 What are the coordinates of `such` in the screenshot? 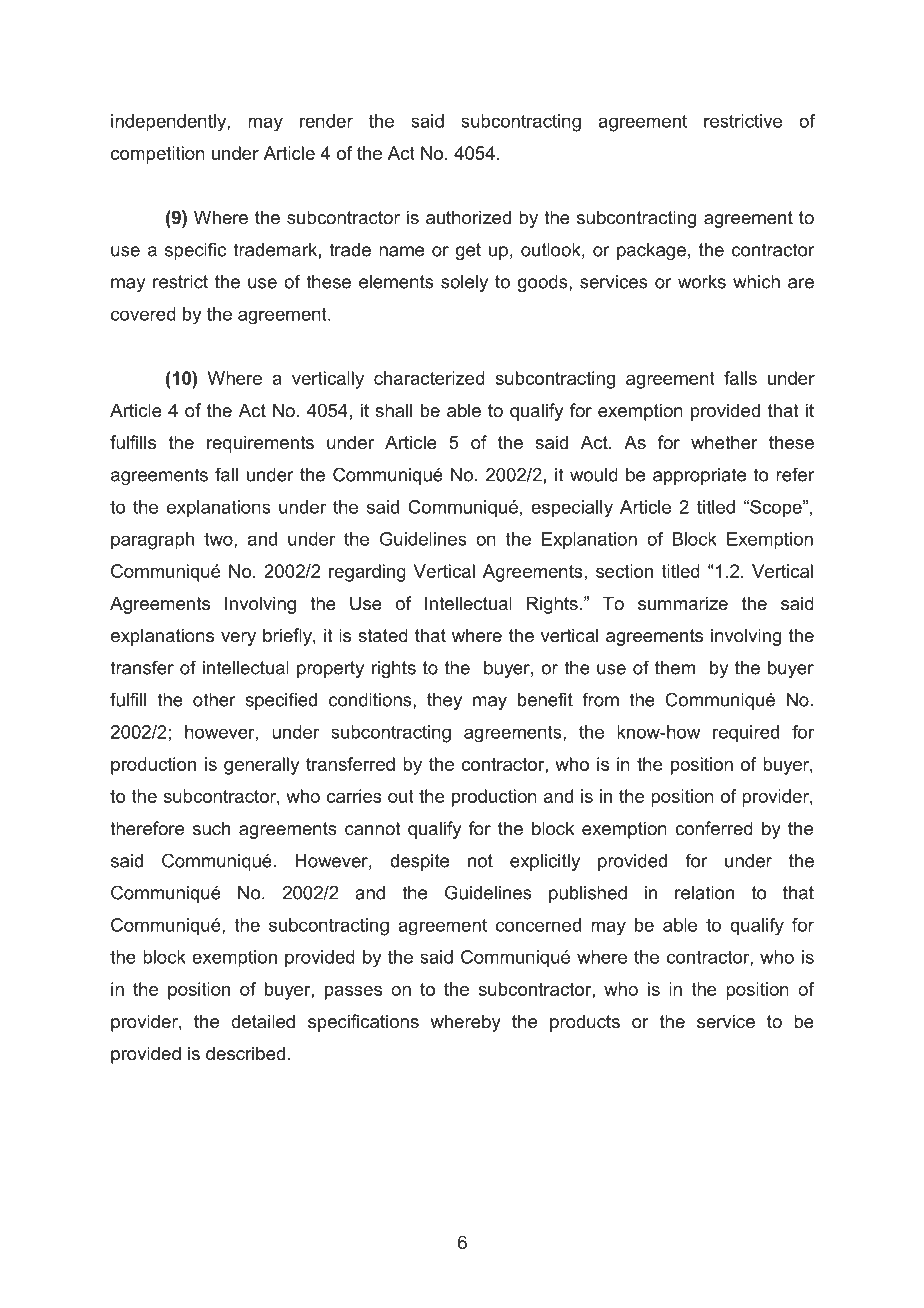 It's located at (211, 828).
